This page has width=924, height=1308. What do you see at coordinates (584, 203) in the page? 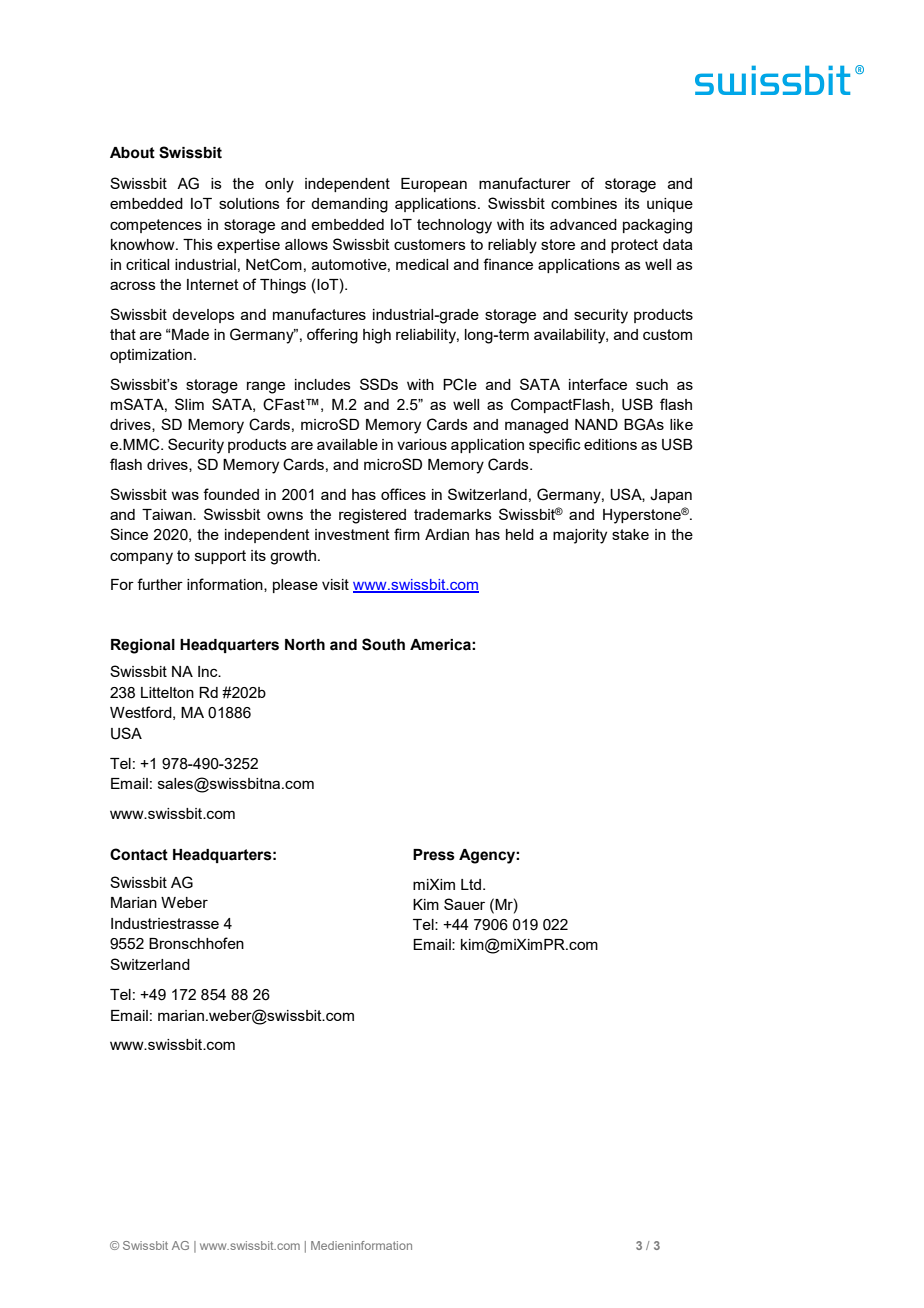
I see `combines` at bounding box center [584, 203].
